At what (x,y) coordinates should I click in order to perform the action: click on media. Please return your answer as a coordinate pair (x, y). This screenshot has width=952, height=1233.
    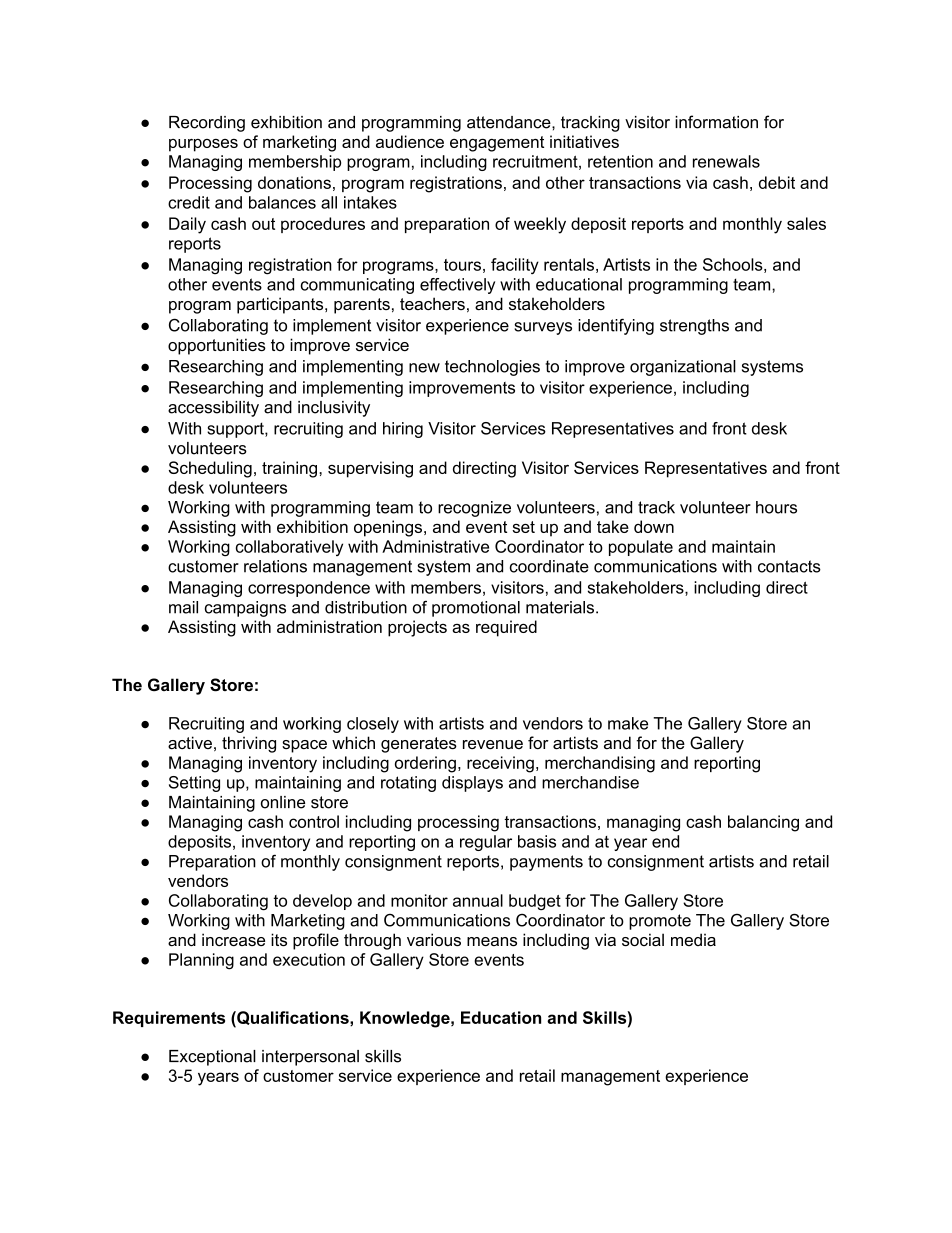
    Looking at the image, I should click on (693, 939).
